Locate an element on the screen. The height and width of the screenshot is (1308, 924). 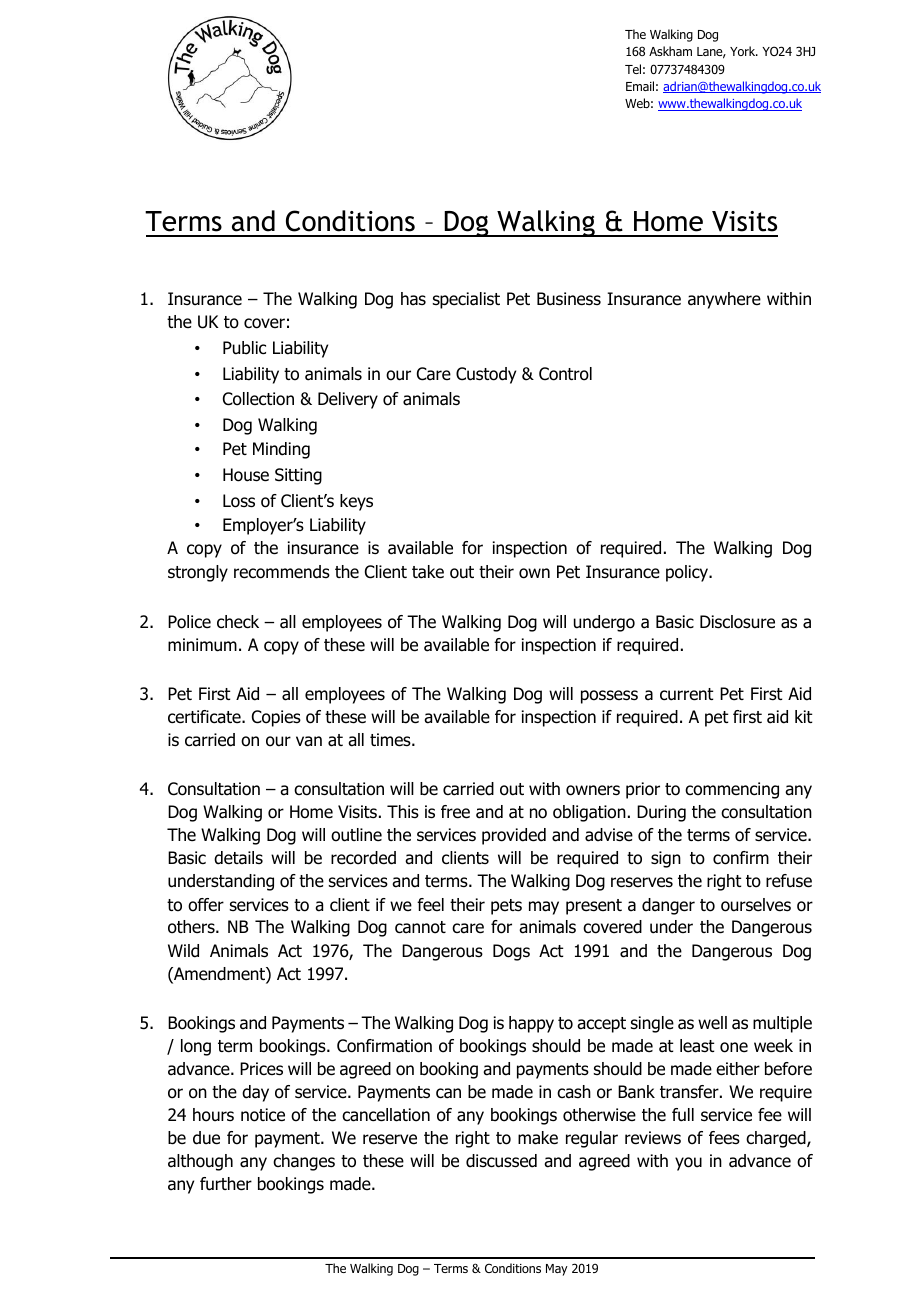
has is located at coordinates (413, 299).
